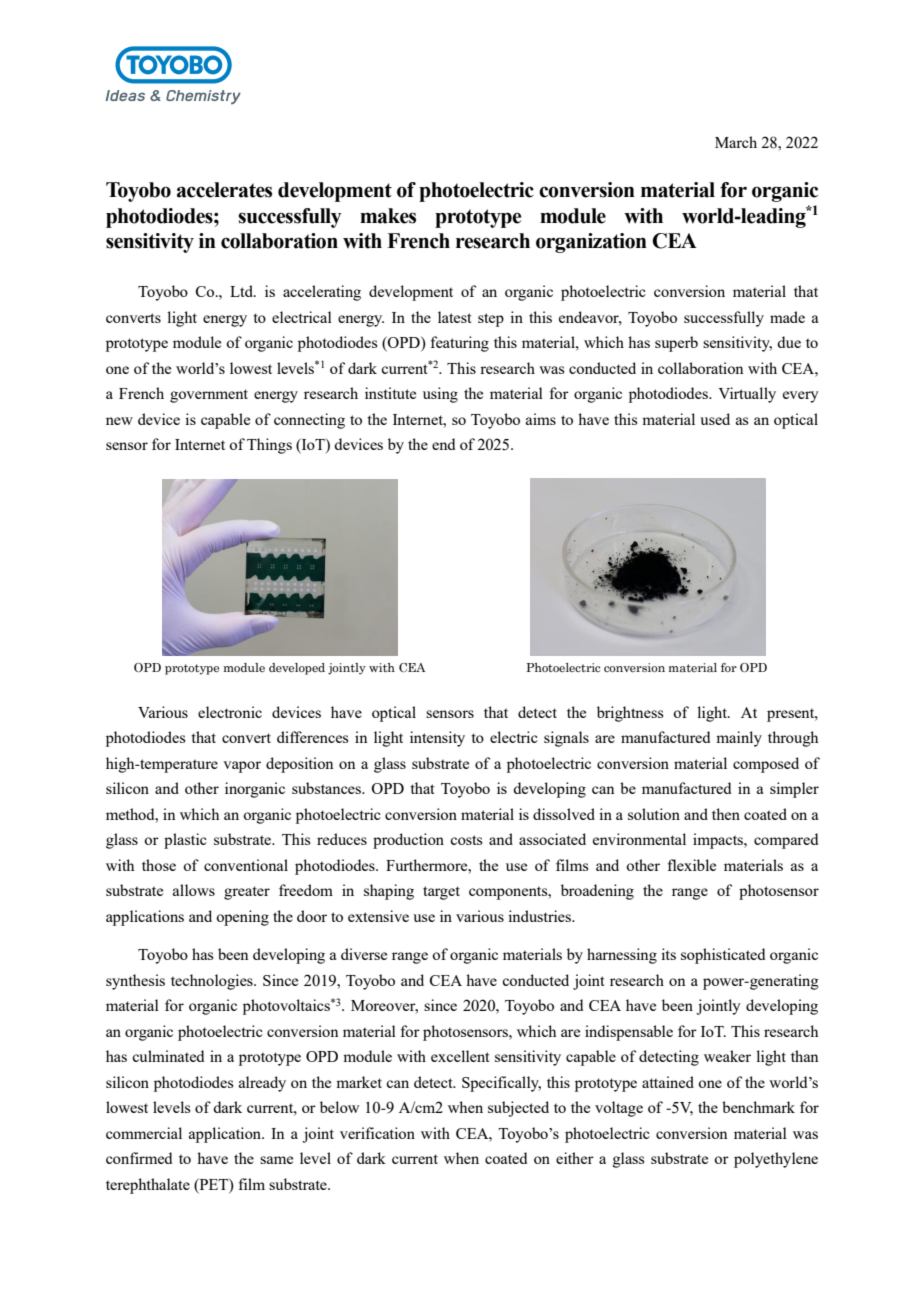 The height and width of the image is (1309, 924). What do you see at coordinates (230, 712) in the image?
I see `electronic` at bounding box center [230, 712].
